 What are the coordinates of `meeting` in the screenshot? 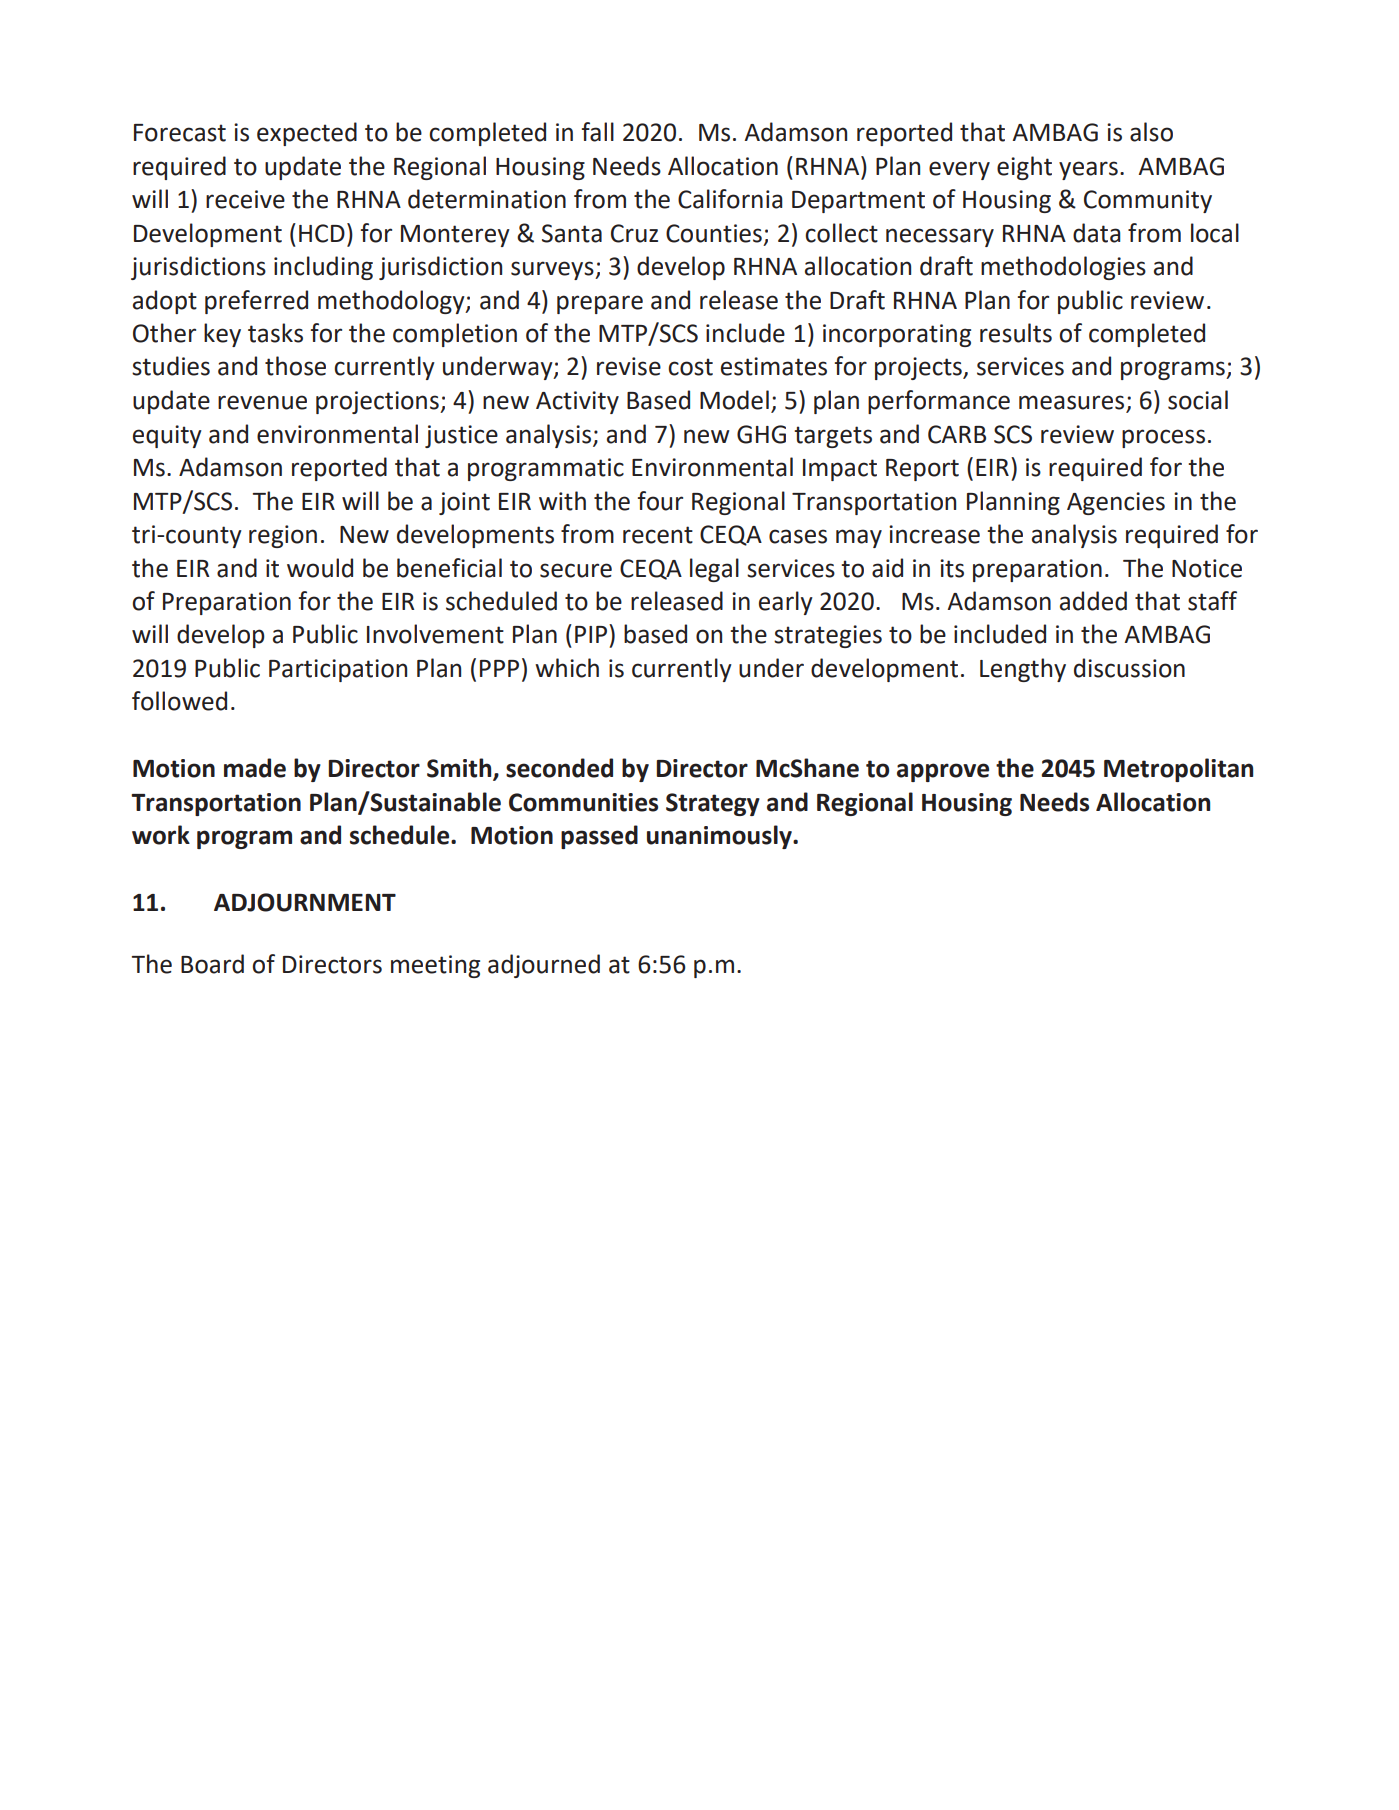 It's located at (435, 966).
